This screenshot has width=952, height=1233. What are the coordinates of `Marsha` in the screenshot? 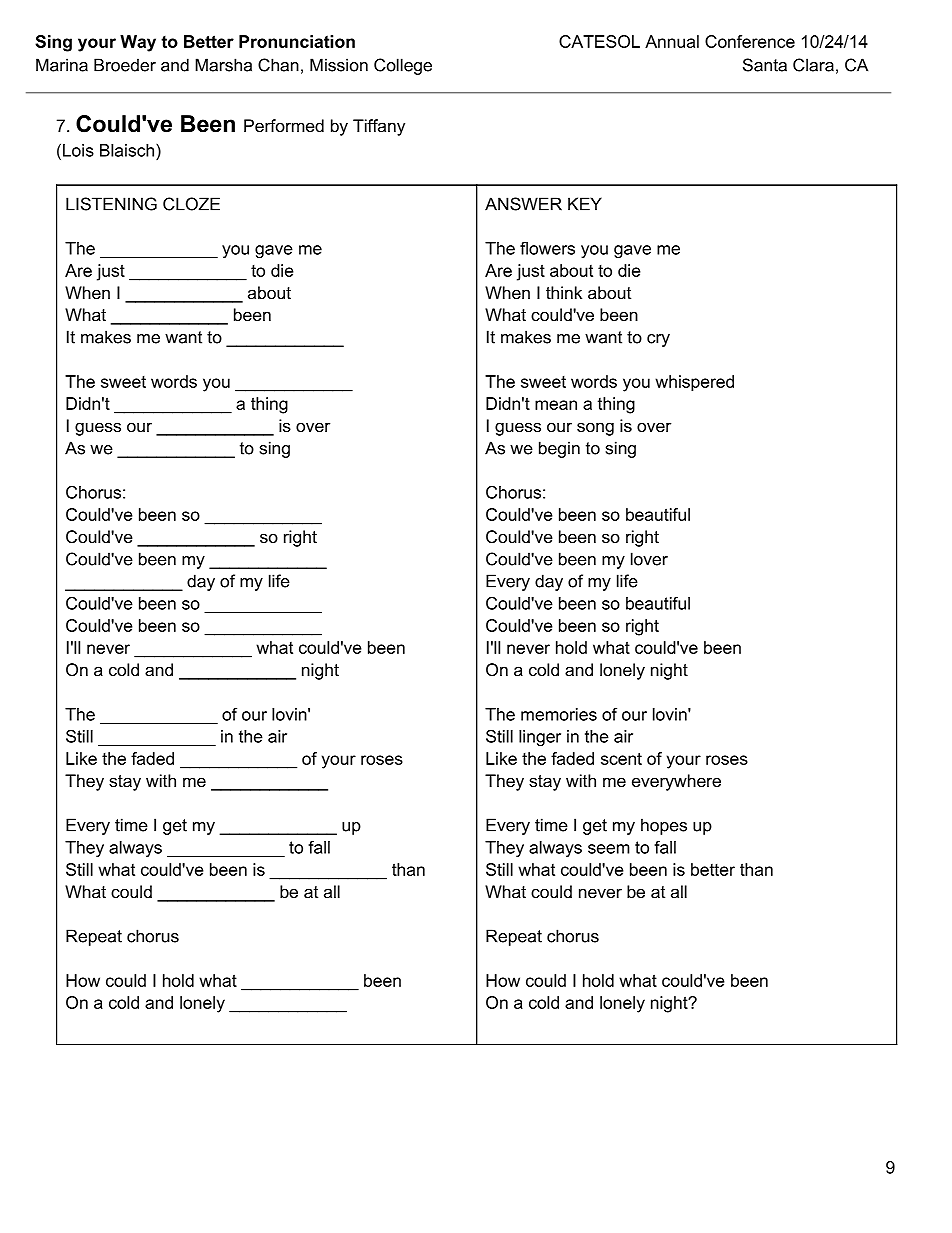 It's located at (223, 65).
